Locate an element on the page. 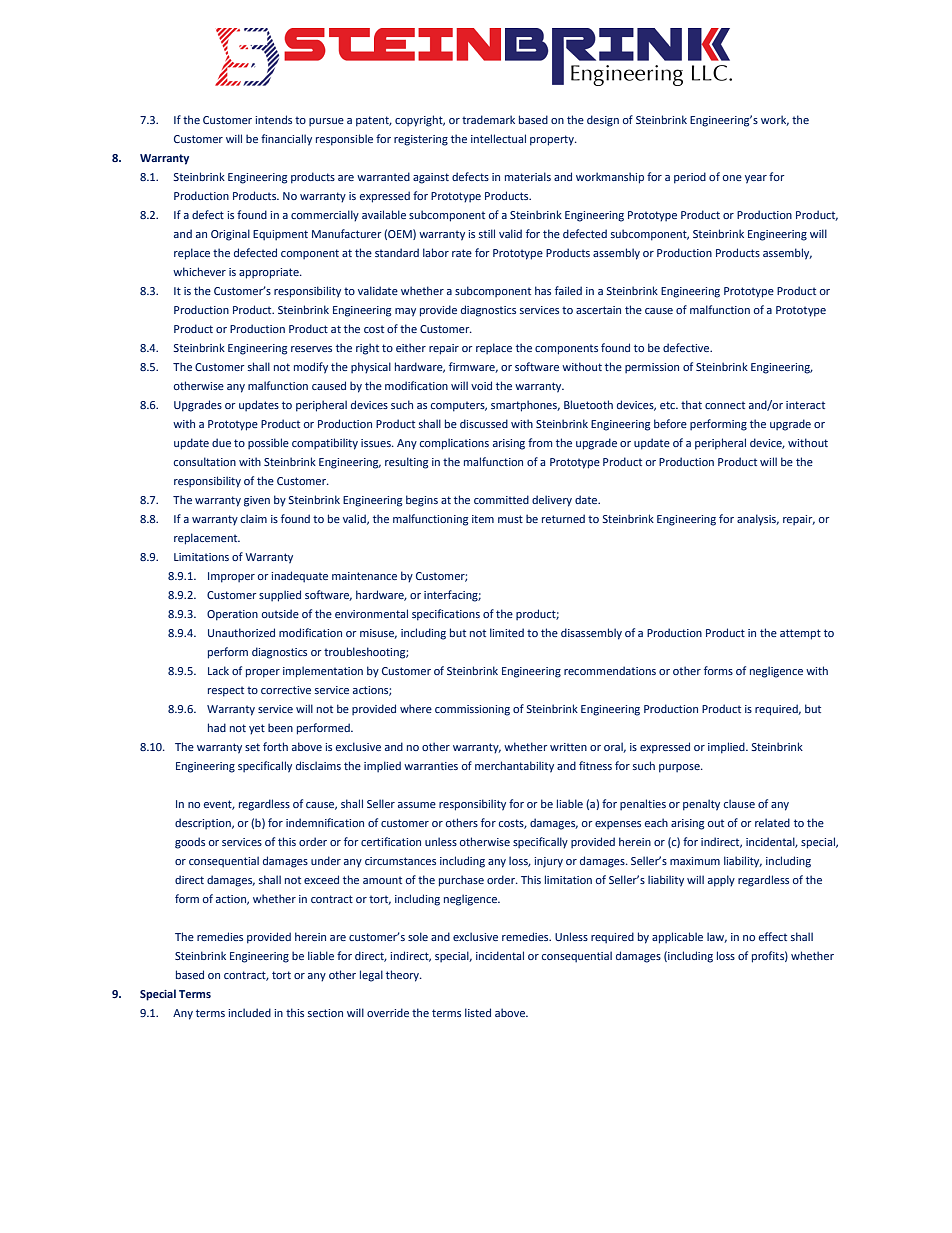 This image has height=1233, width=952. limited is located at coordinates (507, 632).
